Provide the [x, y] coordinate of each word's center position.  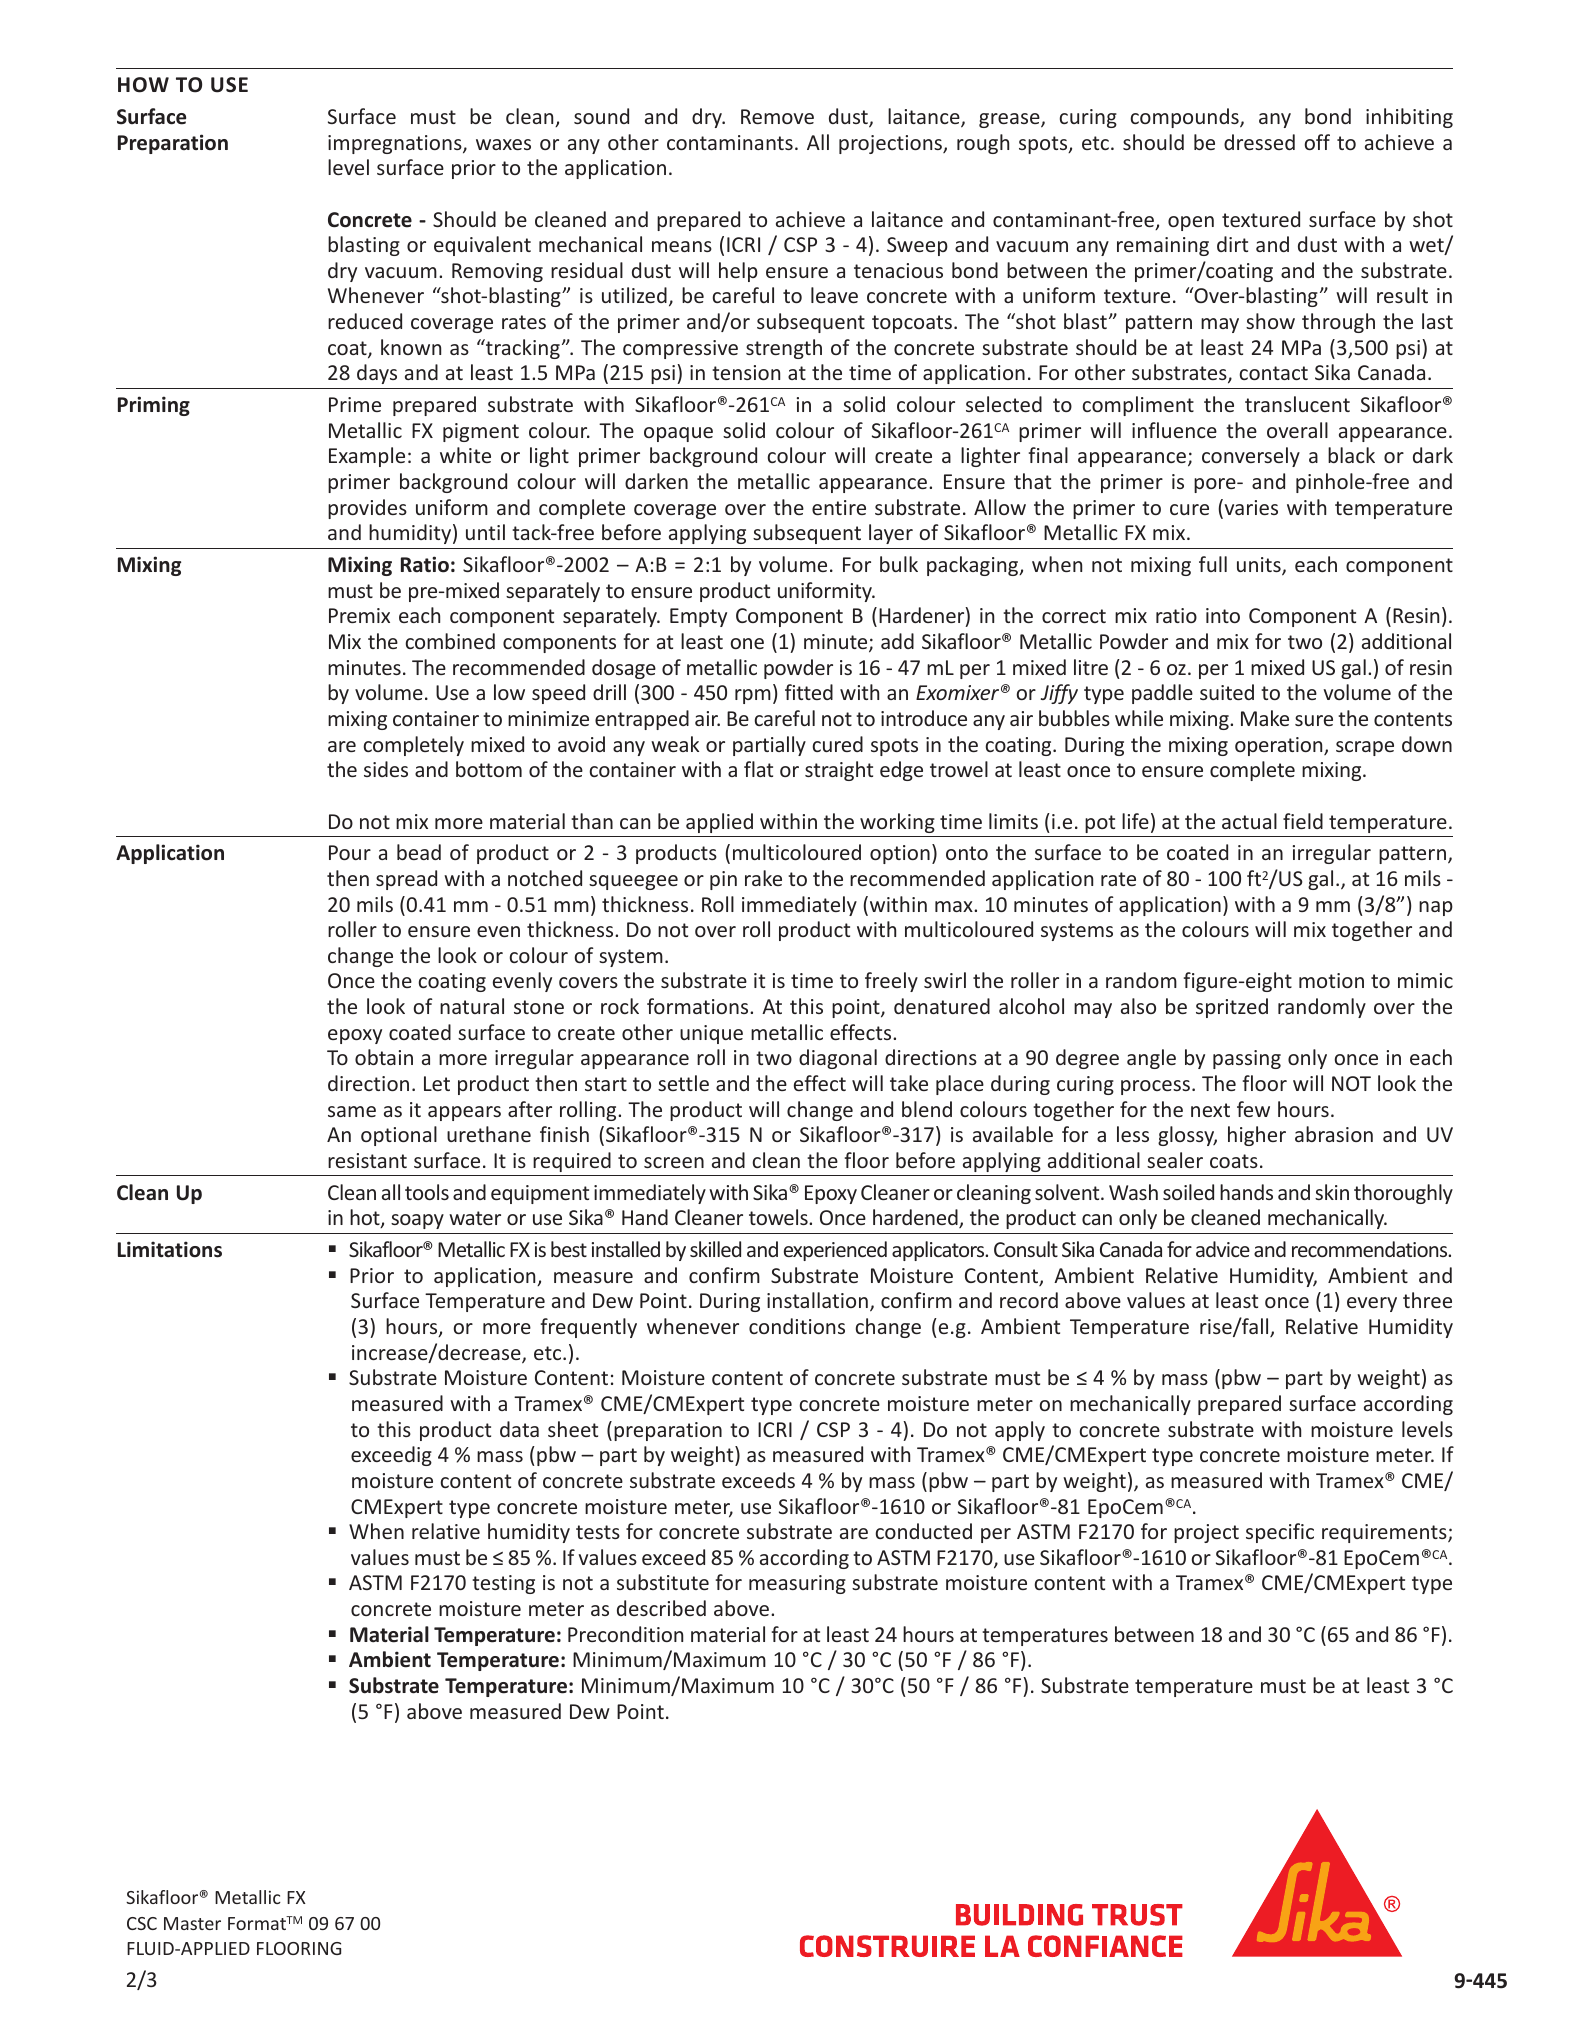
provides [367, 509]
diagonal [838, 1059]
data [519, 1429]
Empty [698, 617]
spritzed [1232, 1008]
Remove [777, 116]
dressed [1259, 142]
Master [192, 1923]
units [1260, 566]
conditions [797, 1326]
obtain [384, 1057]
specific [1280, 1533]
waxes [503, 144]
